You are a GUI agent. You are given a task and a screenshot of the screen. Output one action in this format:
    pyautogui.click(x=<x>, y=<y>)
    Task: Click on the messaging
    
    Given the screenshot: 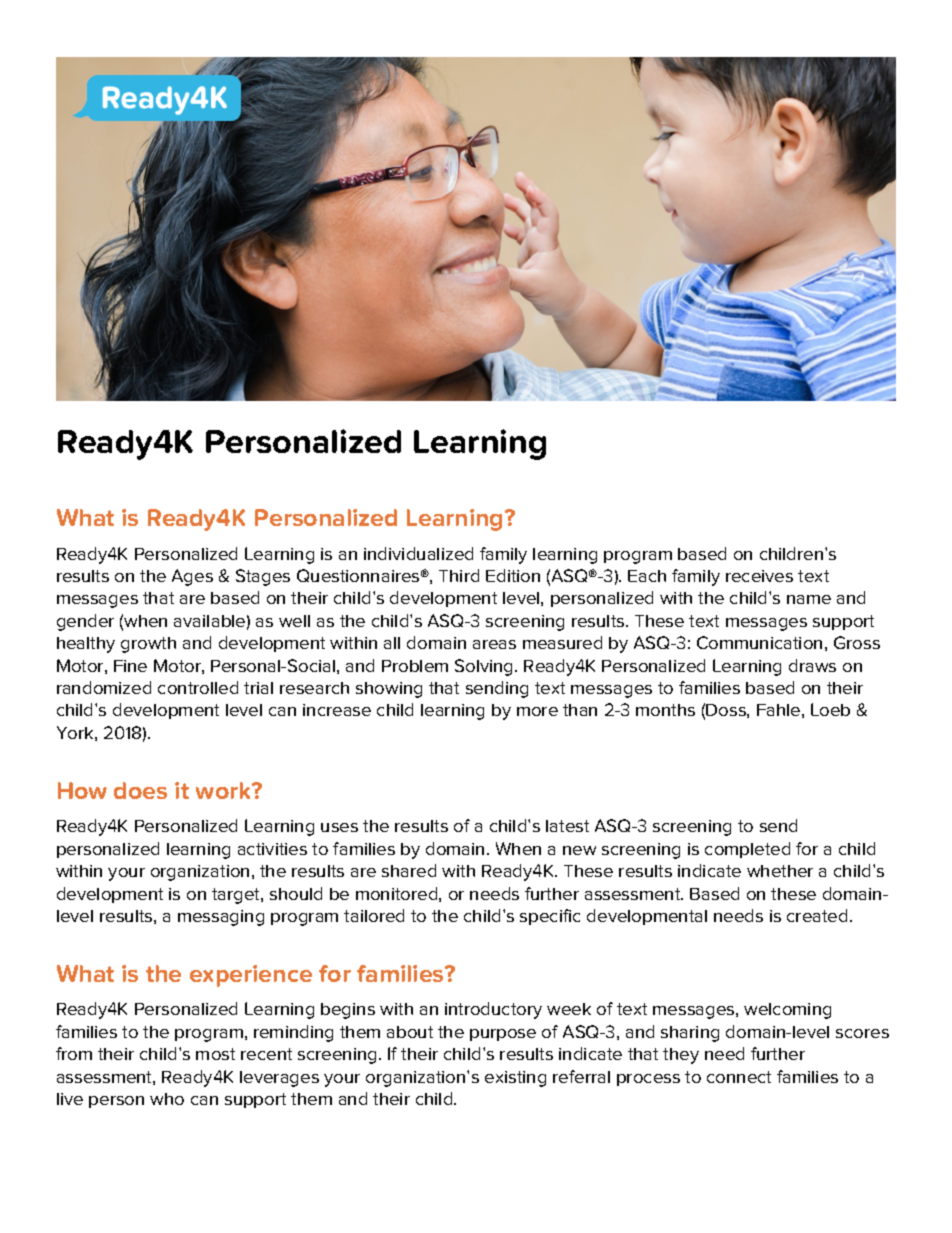 What is the action you would take?
    pyautogui.click(x=221, y=918)
